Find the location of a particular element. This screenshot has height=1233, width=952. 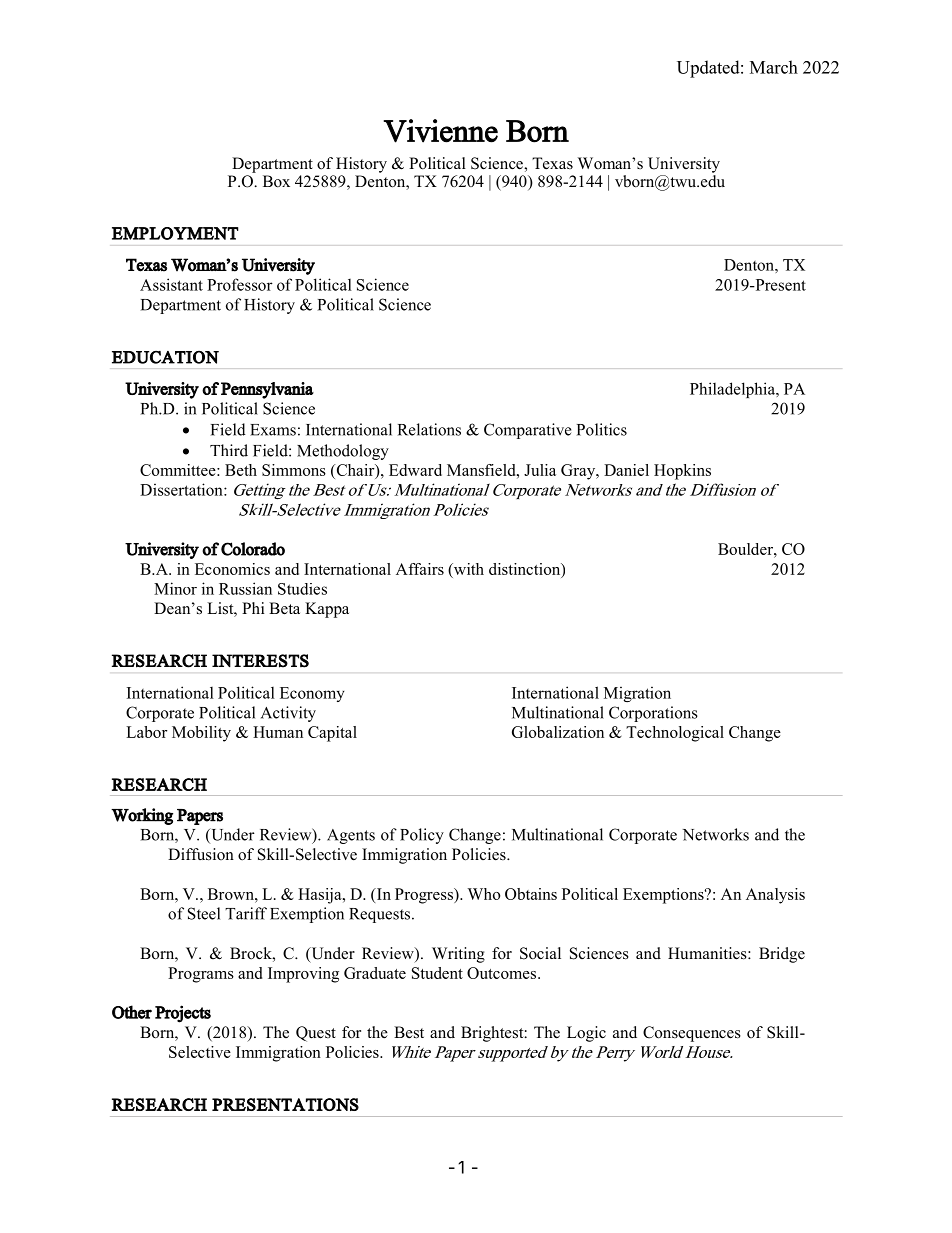

Edward is located at coordinates (415, 470).
